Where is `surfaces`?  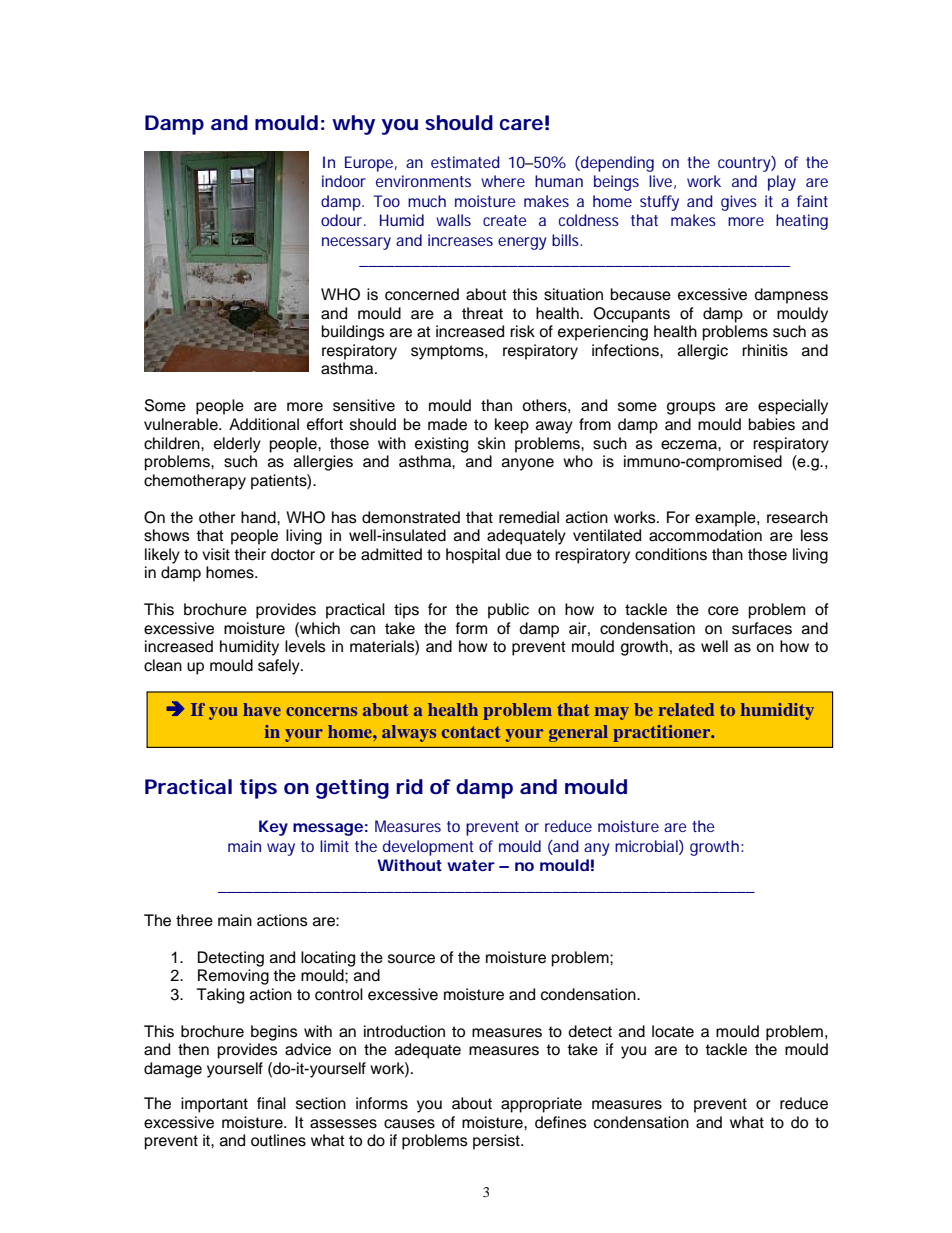
surfaces is located at coordinates (762, 628).
